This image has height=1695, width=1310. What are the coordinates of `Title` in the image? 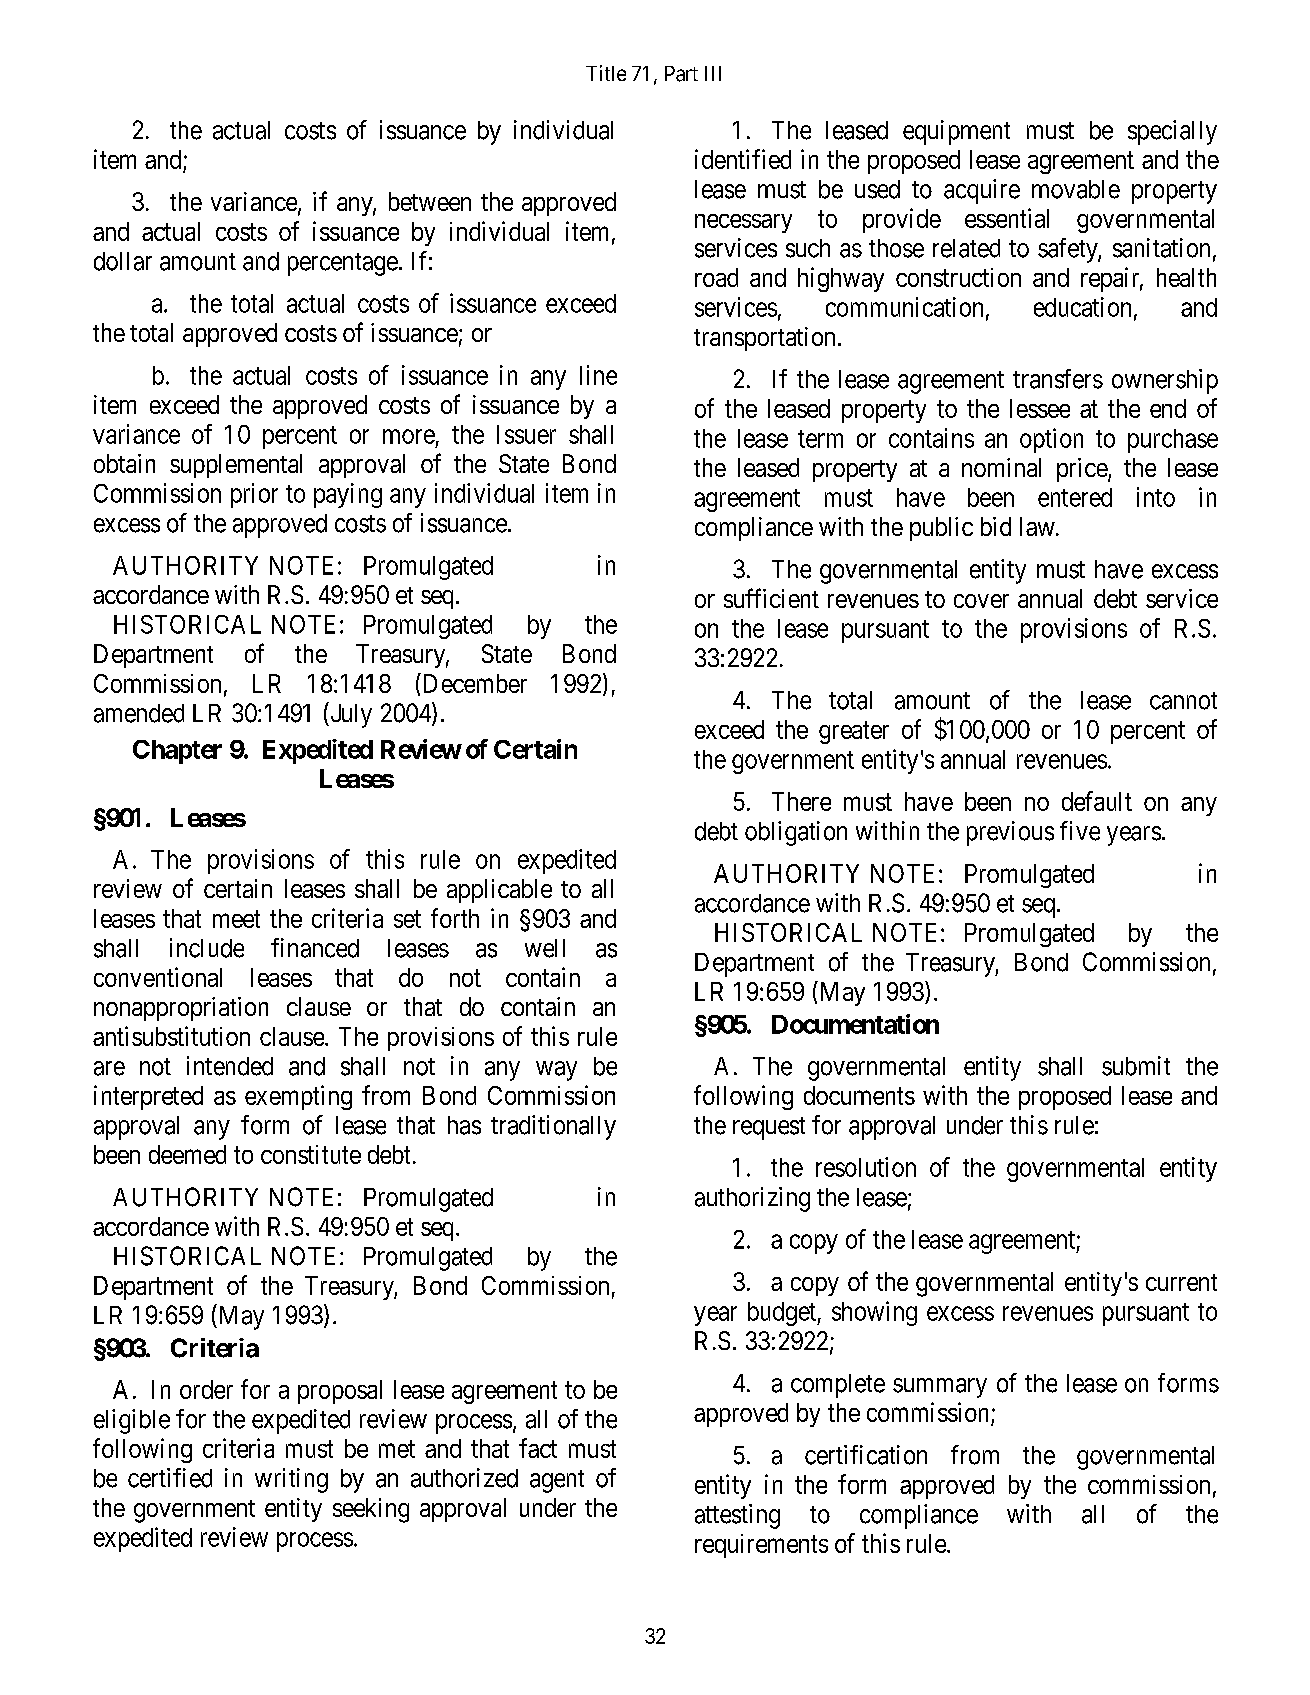 It's located at (606, 73).
